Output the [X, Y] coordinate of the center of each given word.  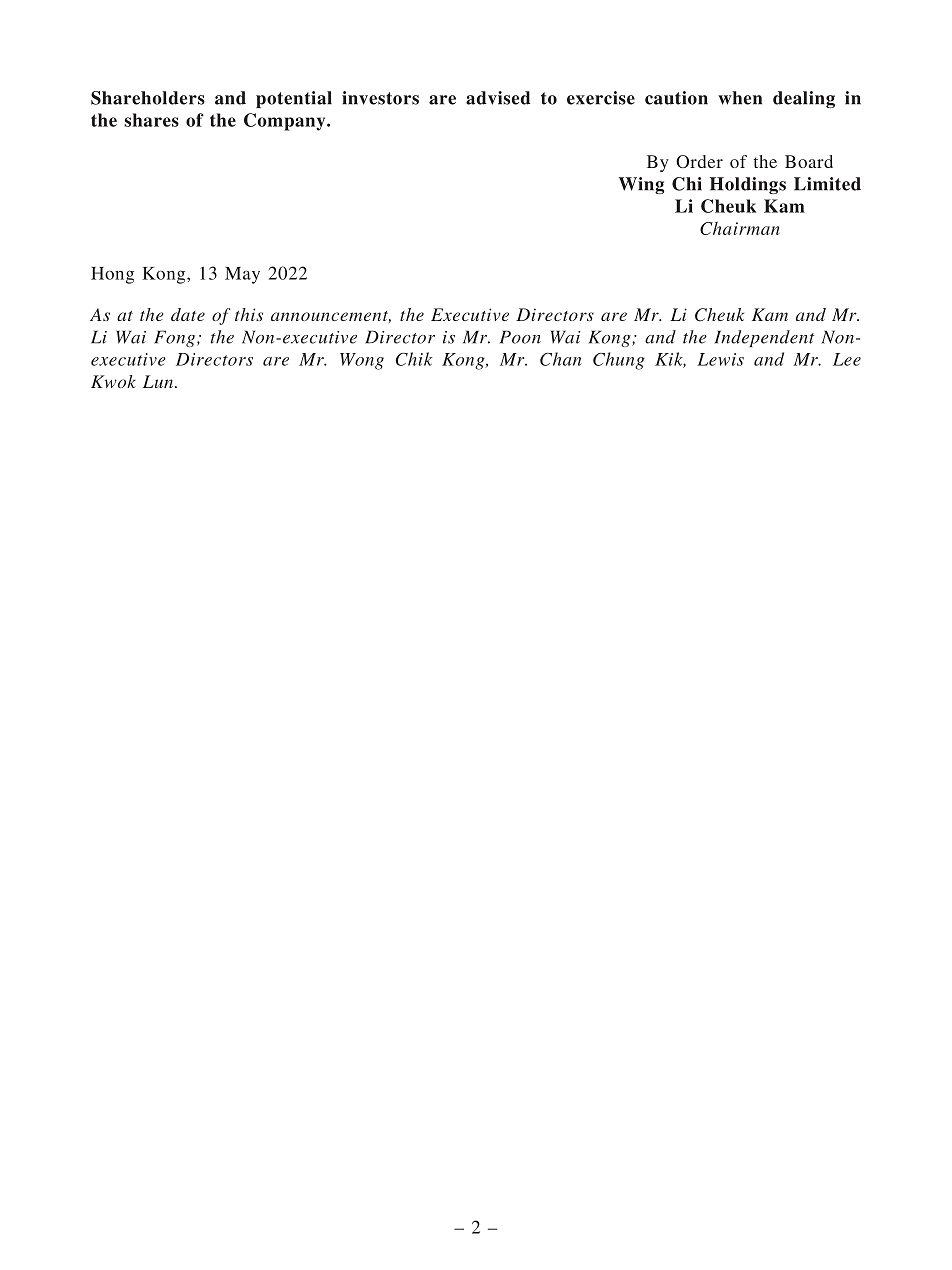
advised [498, 98]
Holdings [748, 185]
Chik [414, 359]
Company [286, 122]
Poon [520, 337]
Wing [641, 185]
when [740, 98]
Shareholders [148, 98]
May [242, 275]
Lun [159, 381]
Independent [764, 338]
